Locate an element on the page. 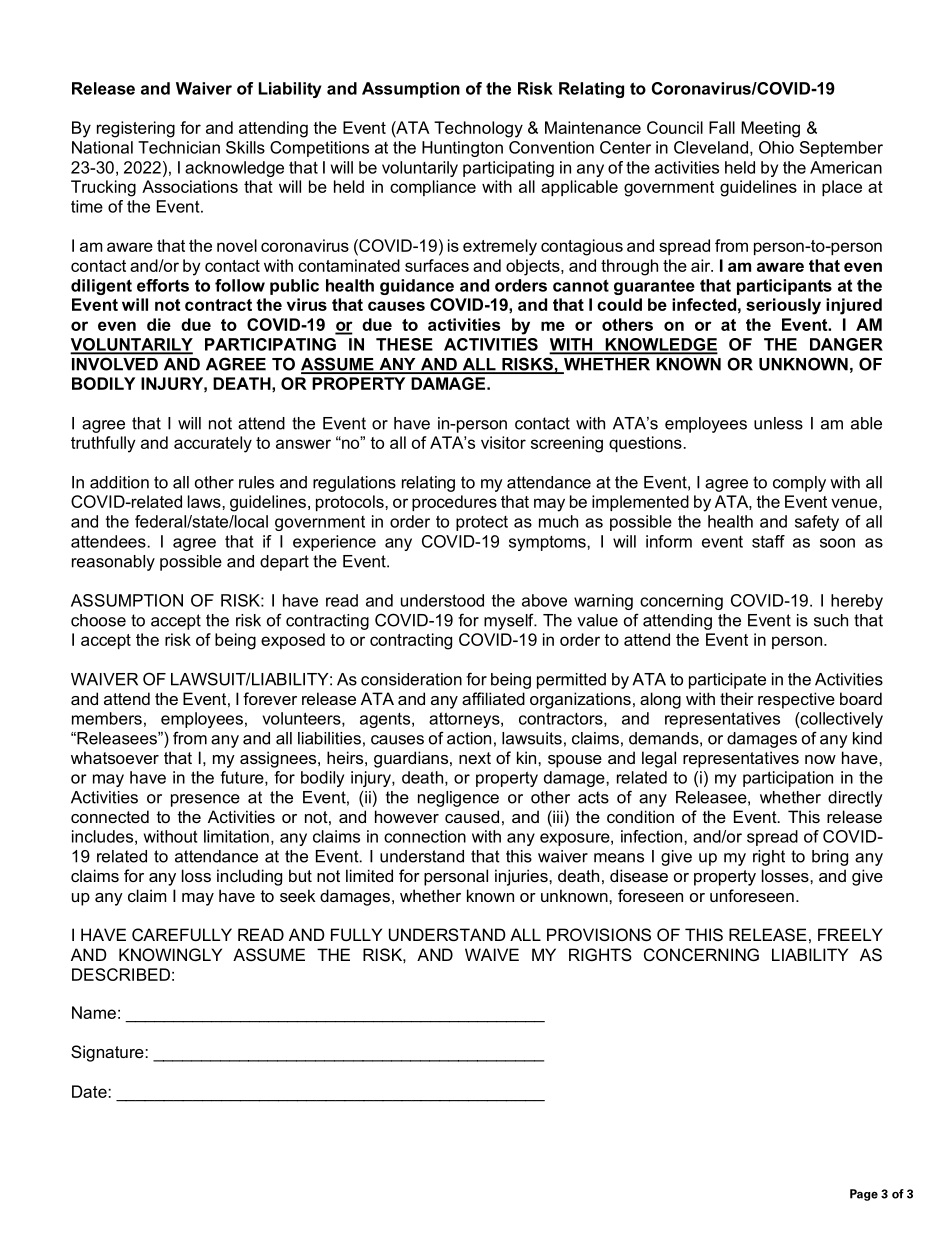 The width and height of the page is (952, 1233). next is located at coordinates (475, 758).
